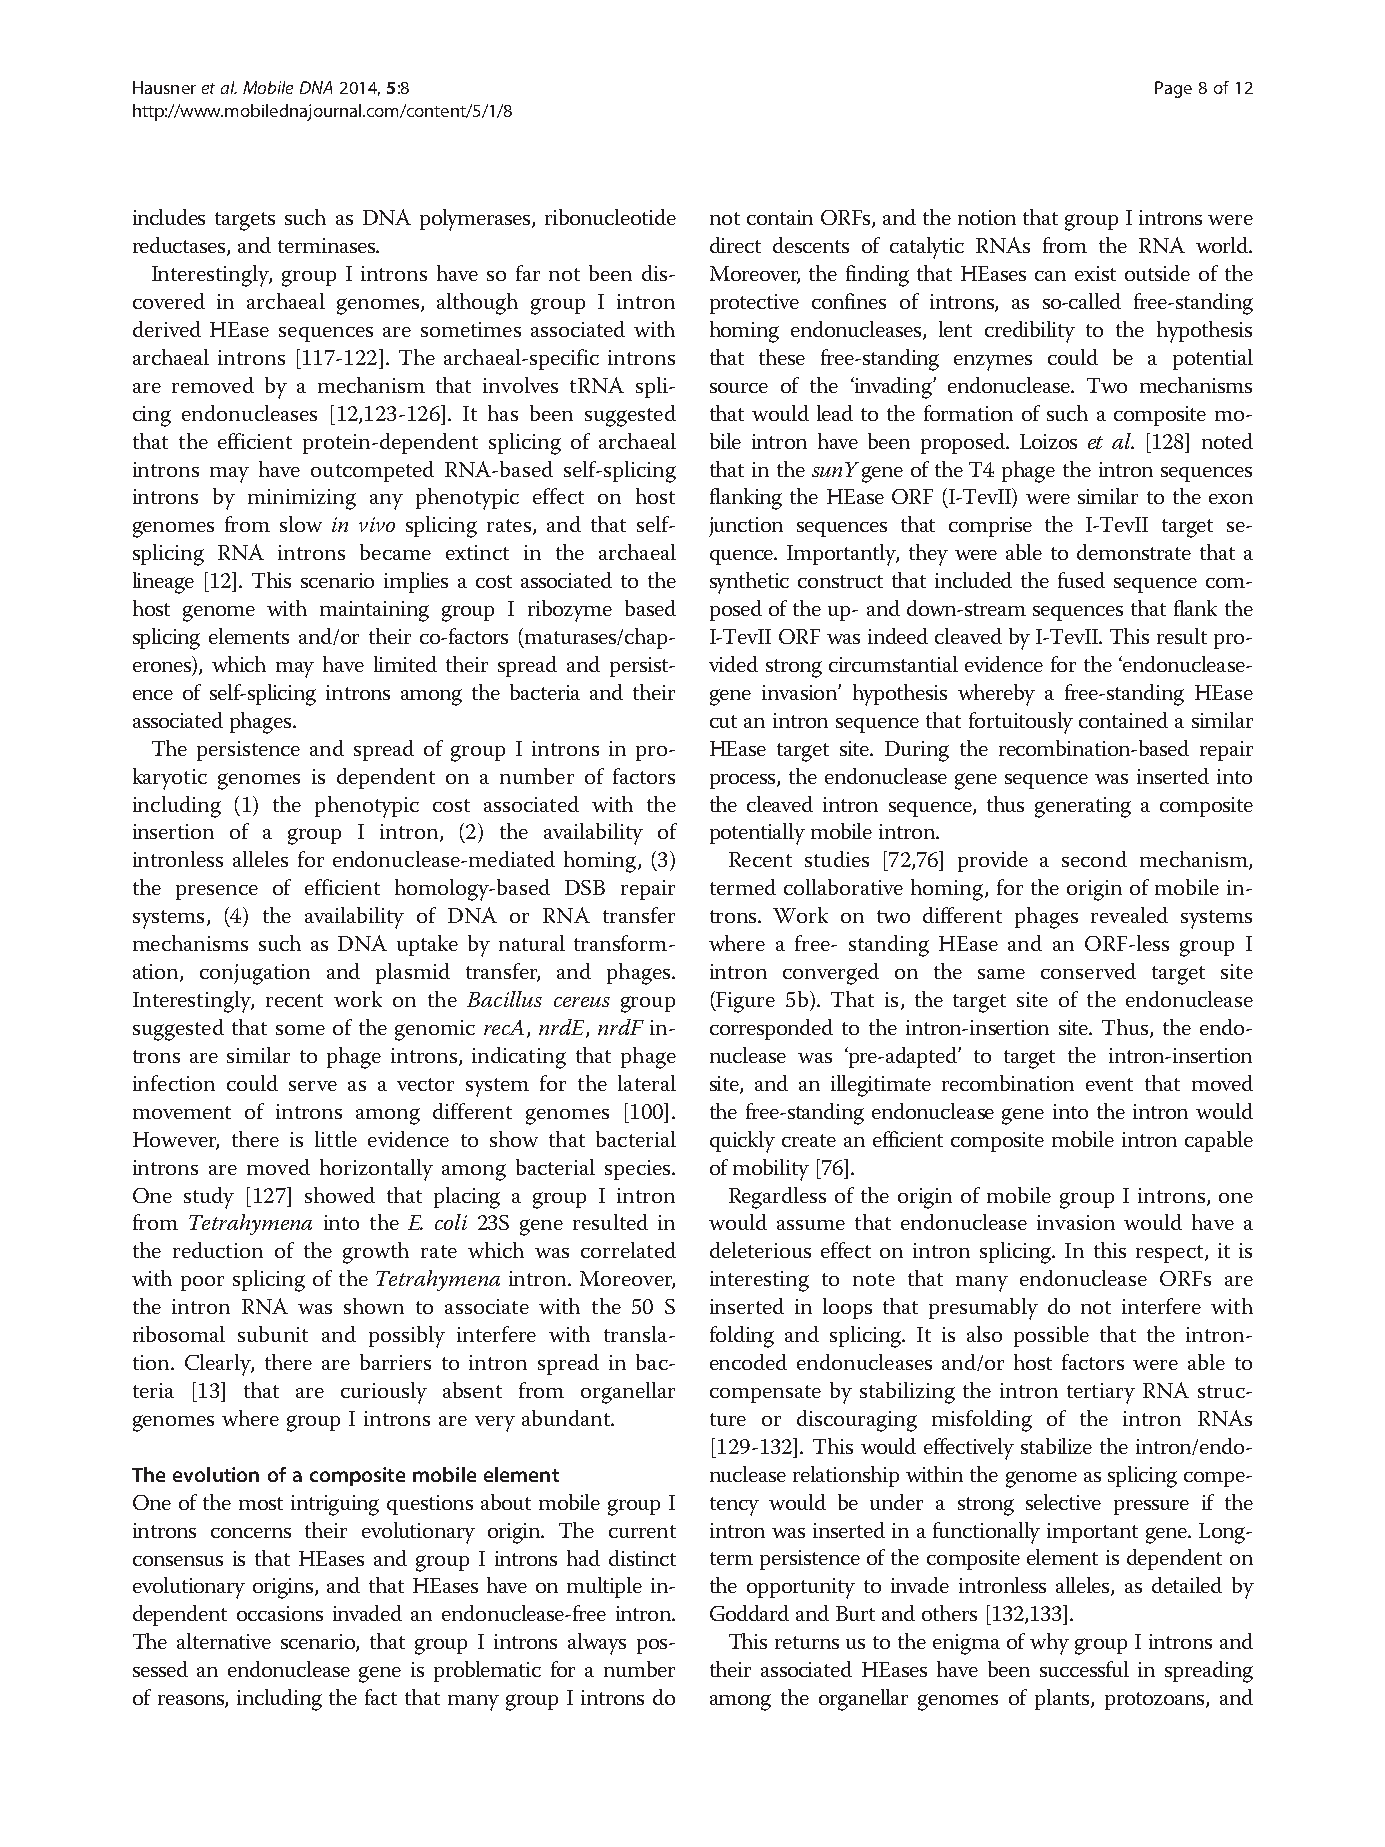 This screenshot has height=1847, width=1385. Describe the element at coordinates (1171, 1254) in the screenshot. I see `respect` at that location.
